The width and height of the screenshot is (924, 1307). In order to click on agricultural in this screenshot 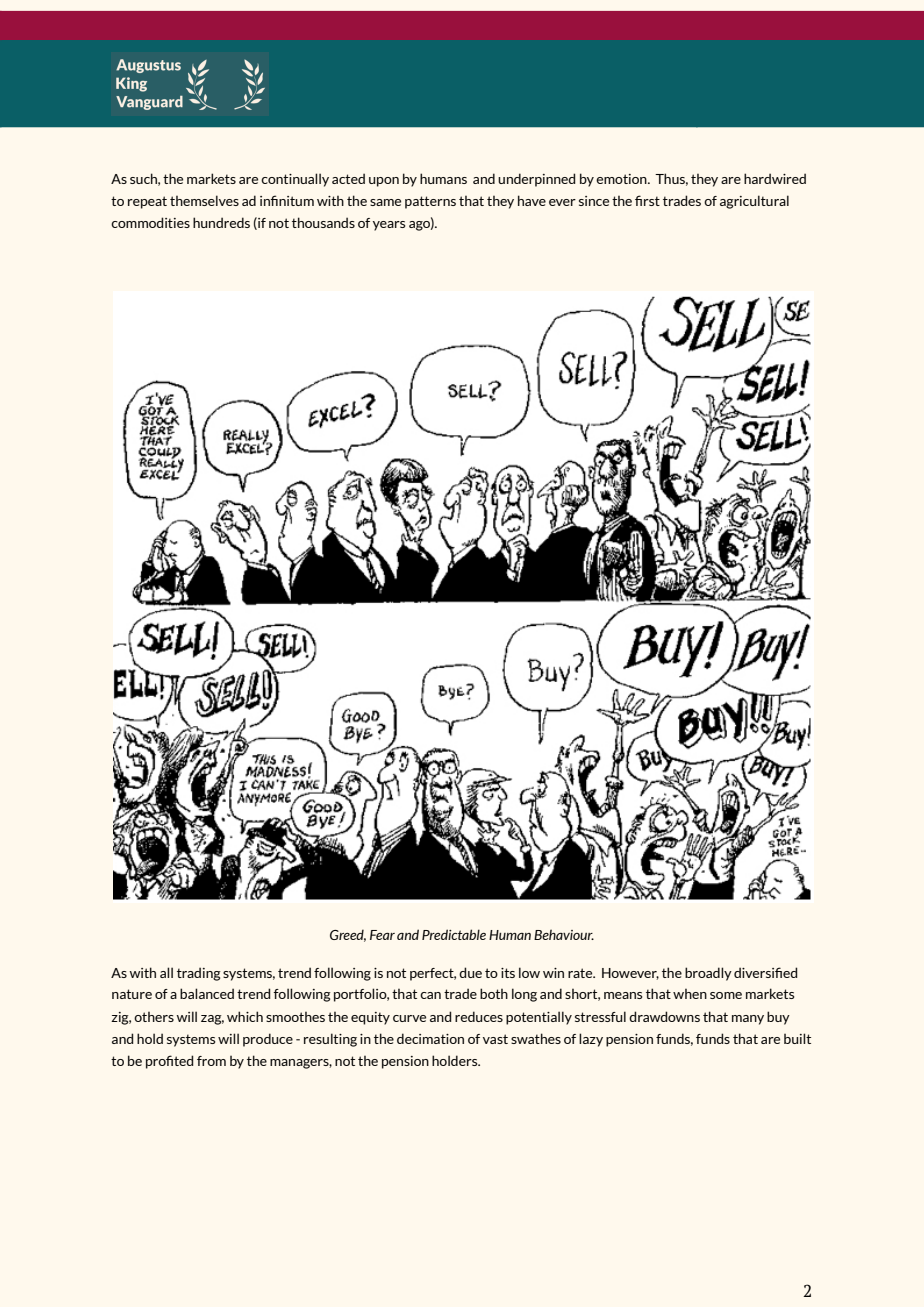, I will do `click(754, 202)`.
